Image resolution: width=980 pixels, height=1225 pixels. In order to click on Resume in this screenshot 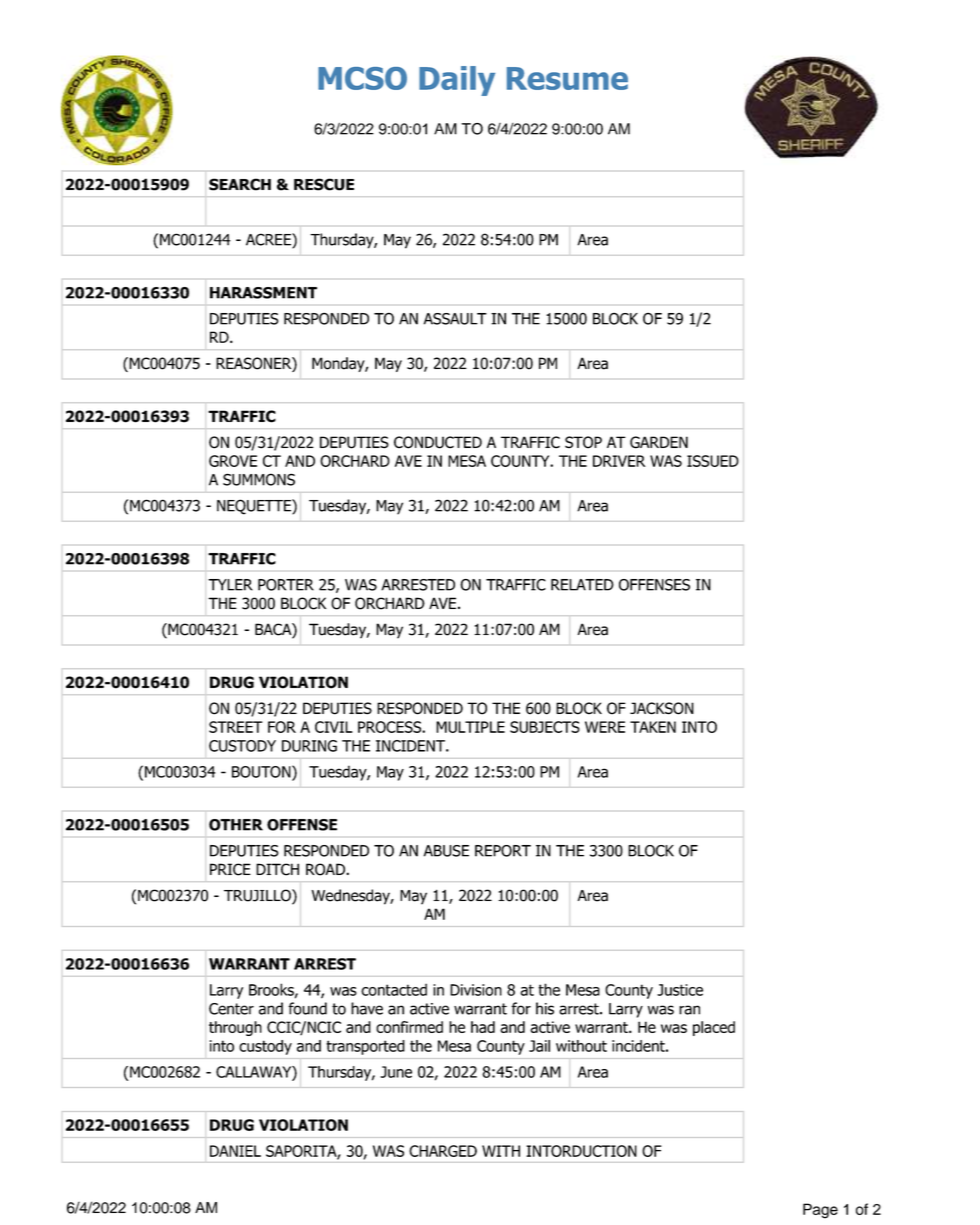, I will do `click(567, 78)`.
